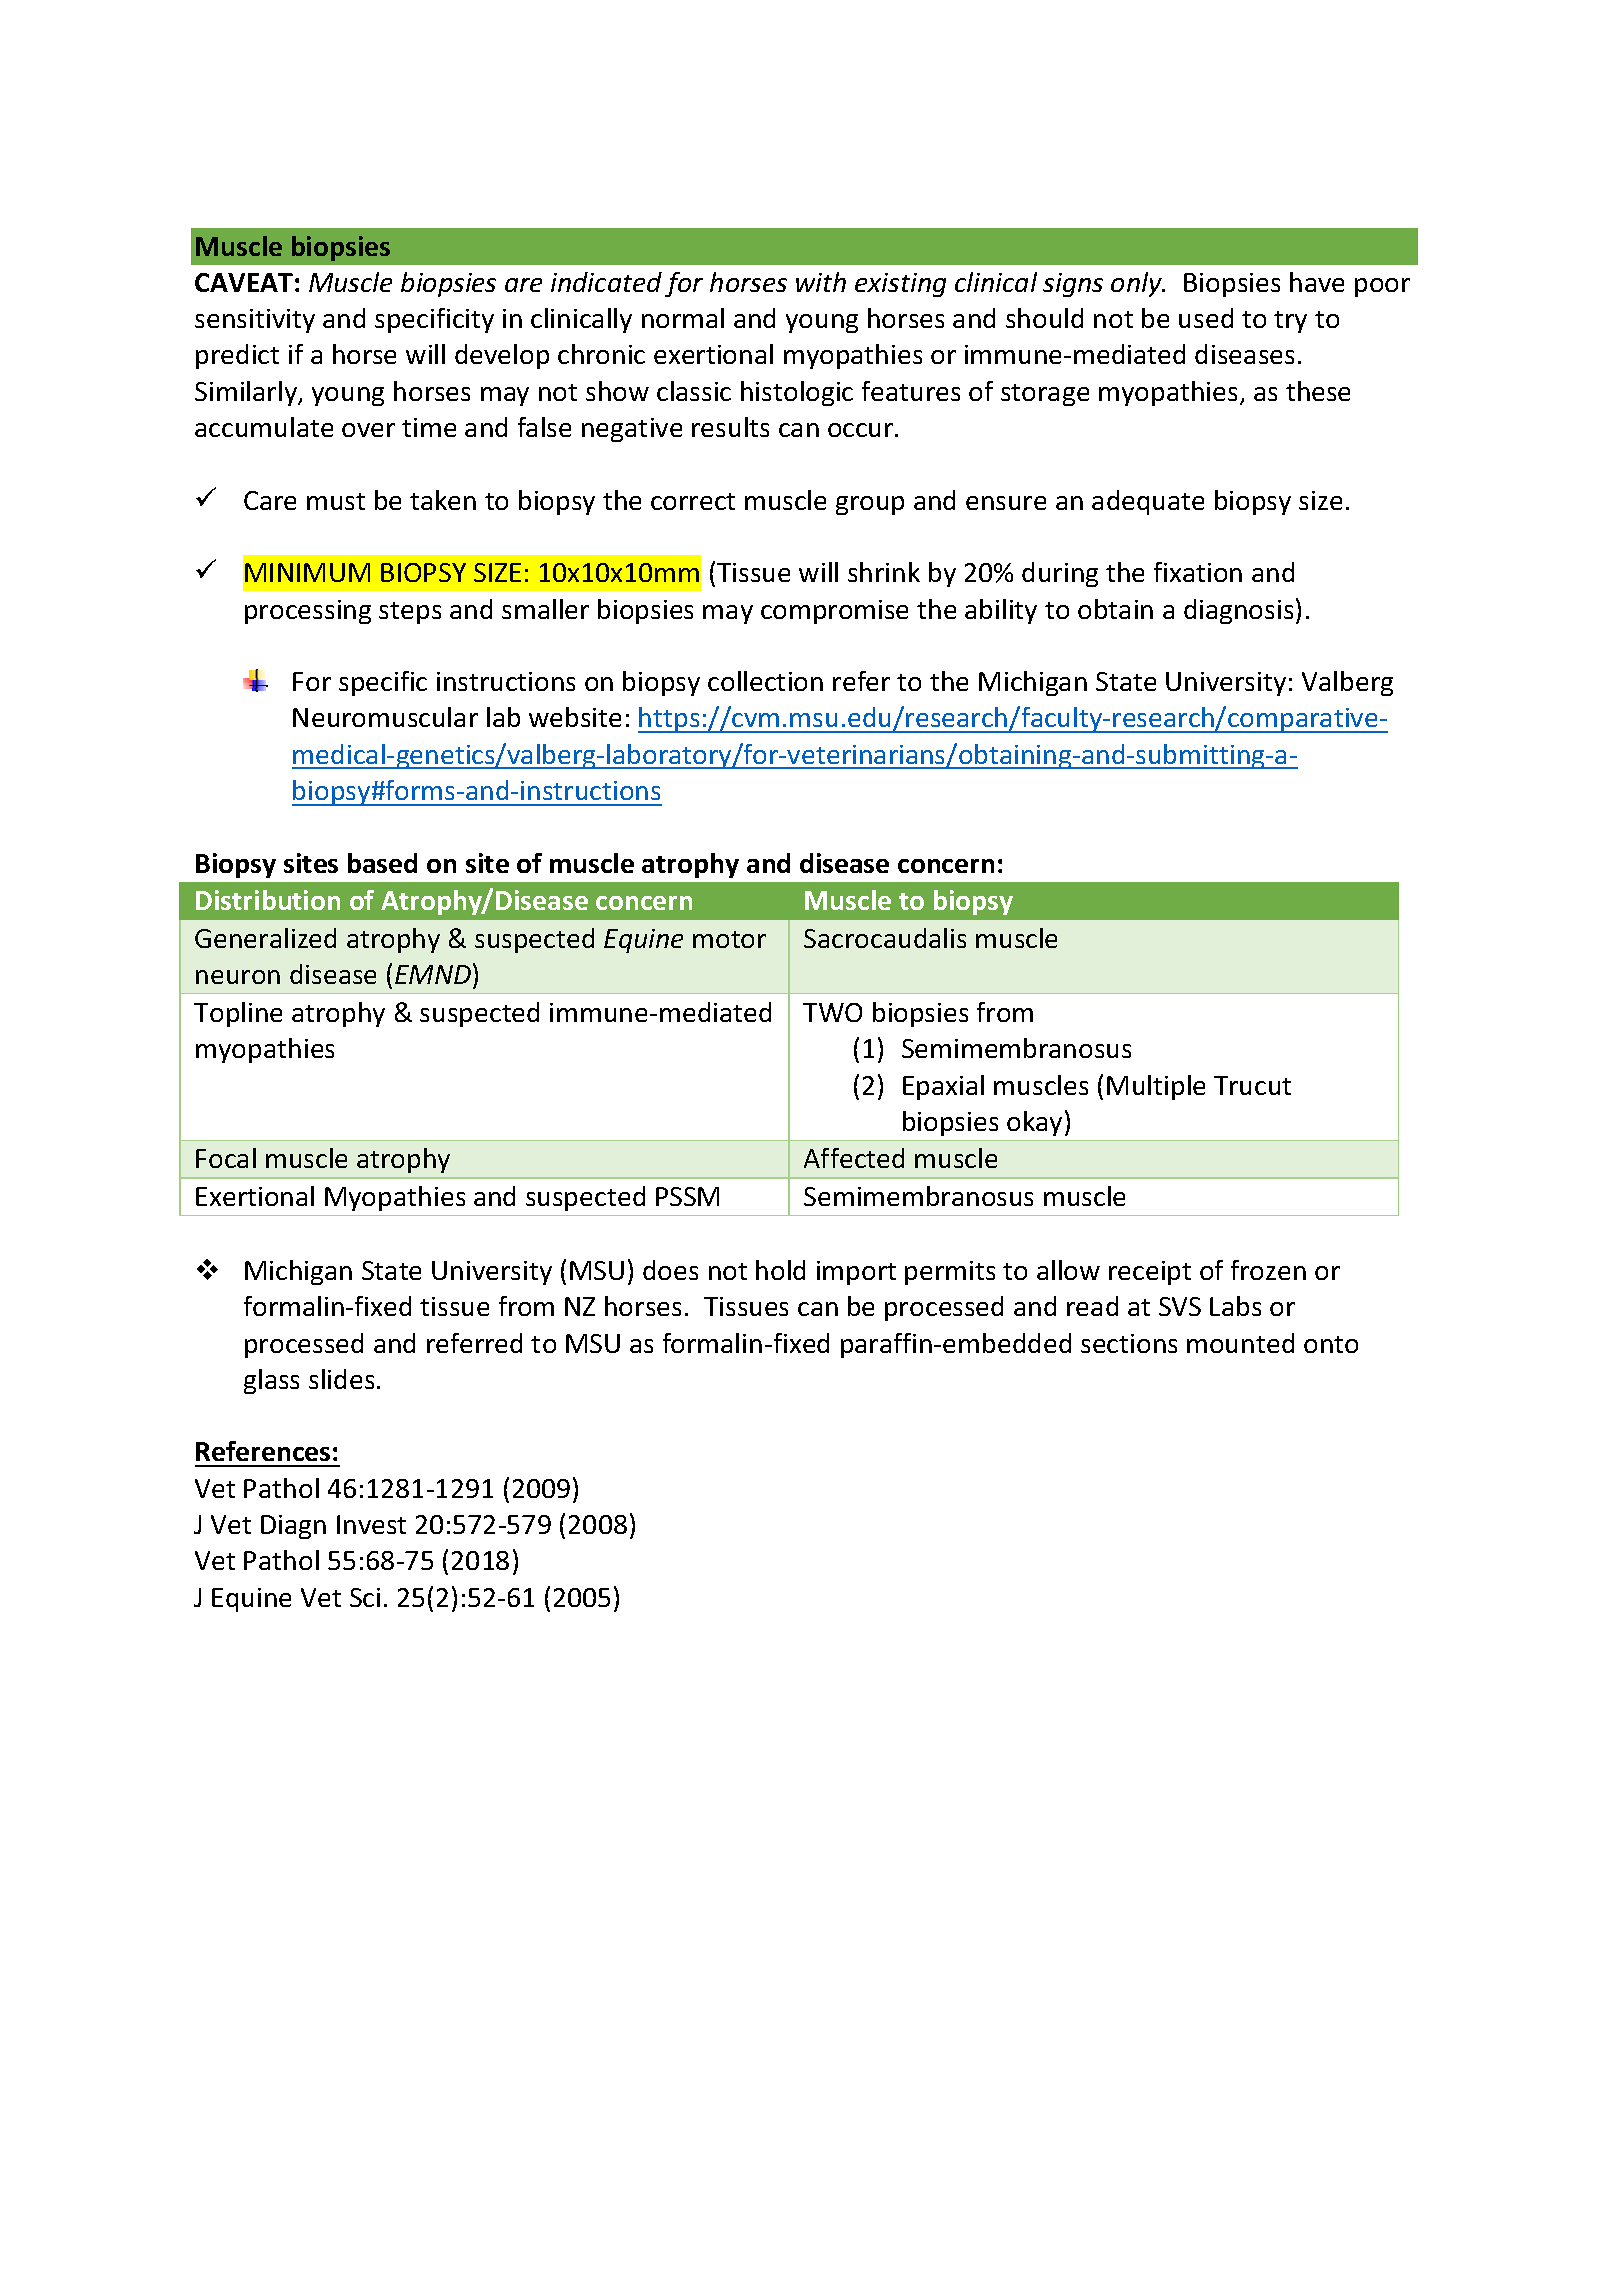 This screenshot has height=2276, width=1609. What do you see at coordinates (385, 717) in the screenshot?
I see `Neuromuscular` at bounding box center [385, 717].
